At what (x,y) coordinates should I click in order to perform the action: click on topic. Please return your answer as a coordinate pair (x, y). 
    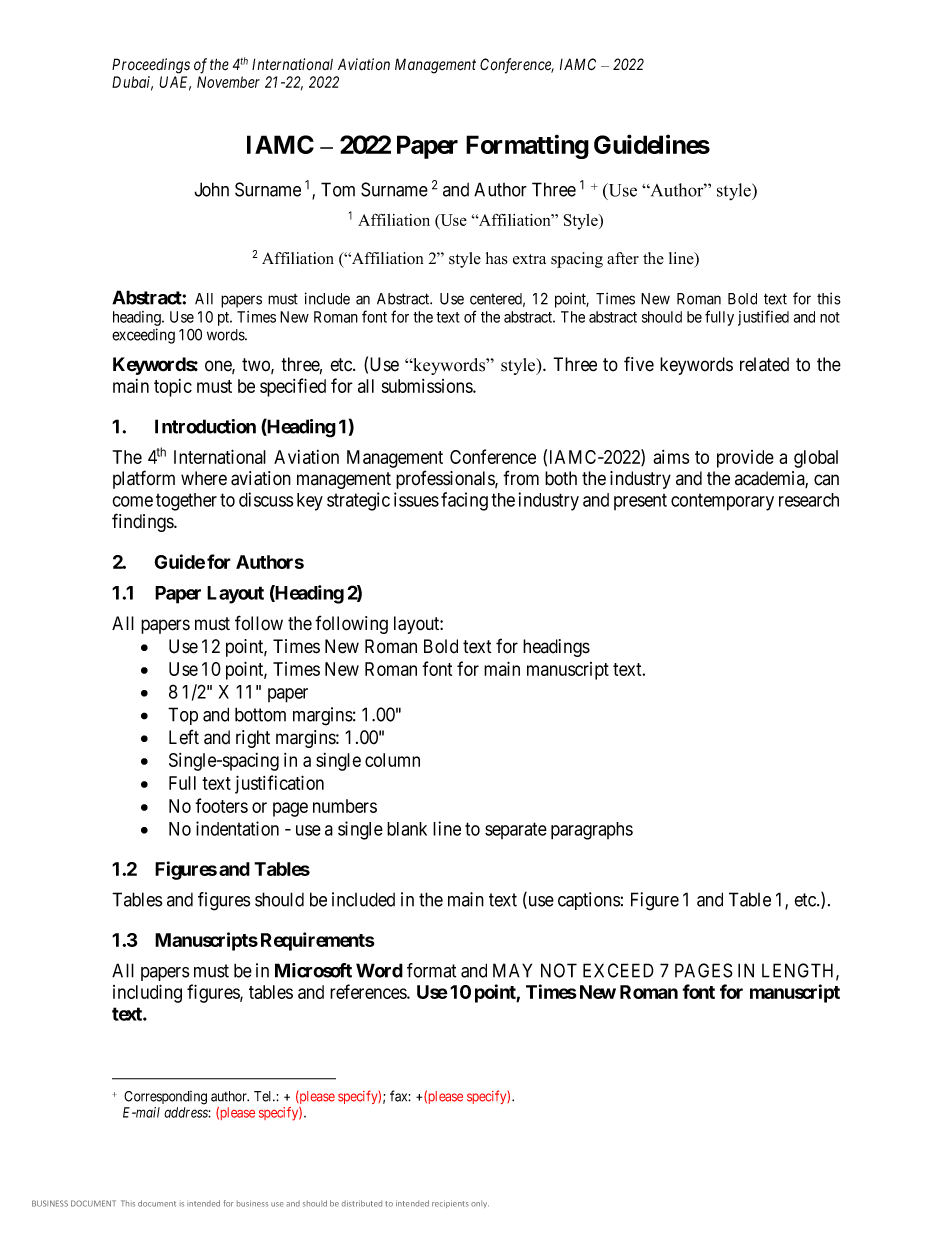
    Looking at the image, I should click on (173, 388).
